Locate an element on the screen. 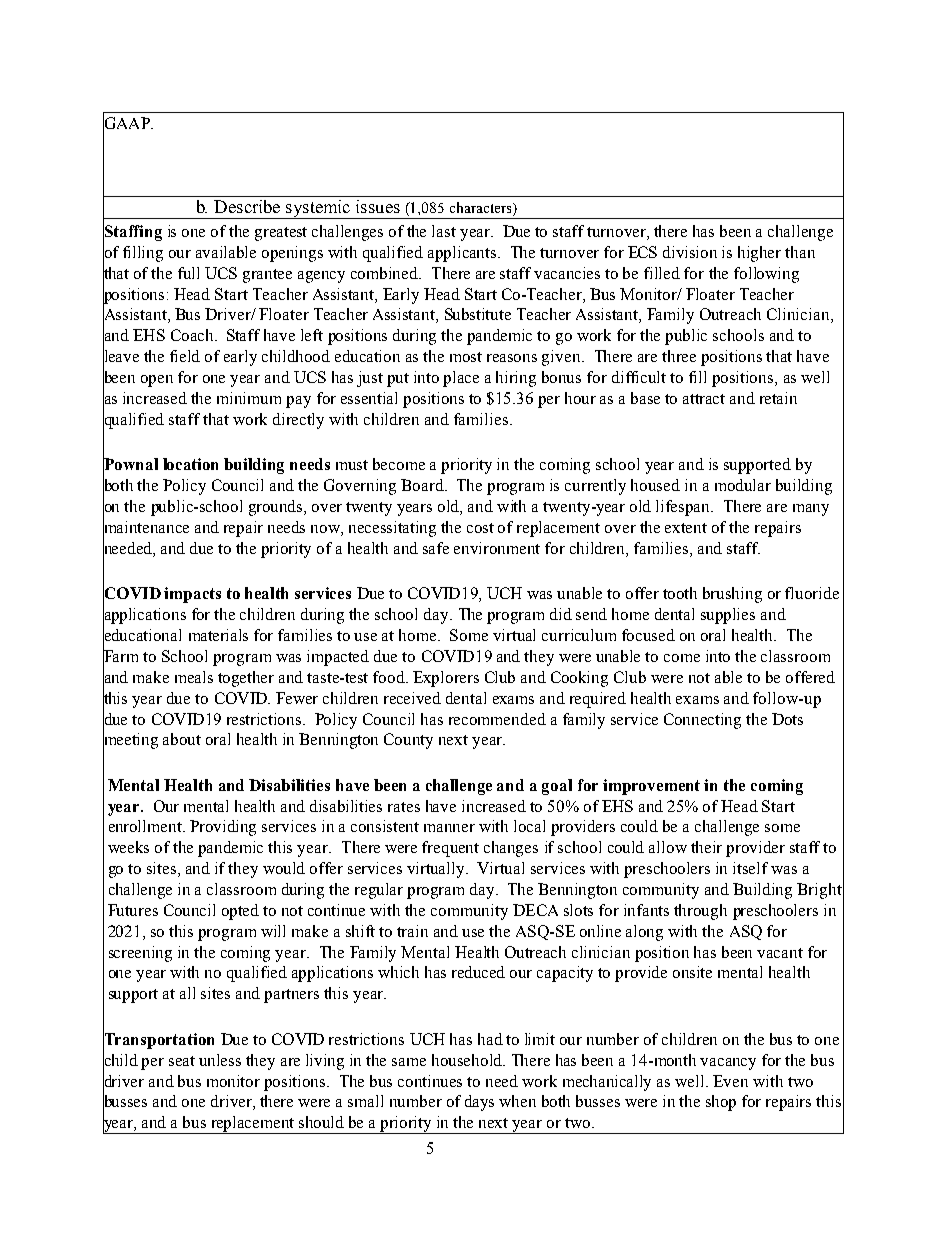  Describe is located at coordinates (247, 206).
